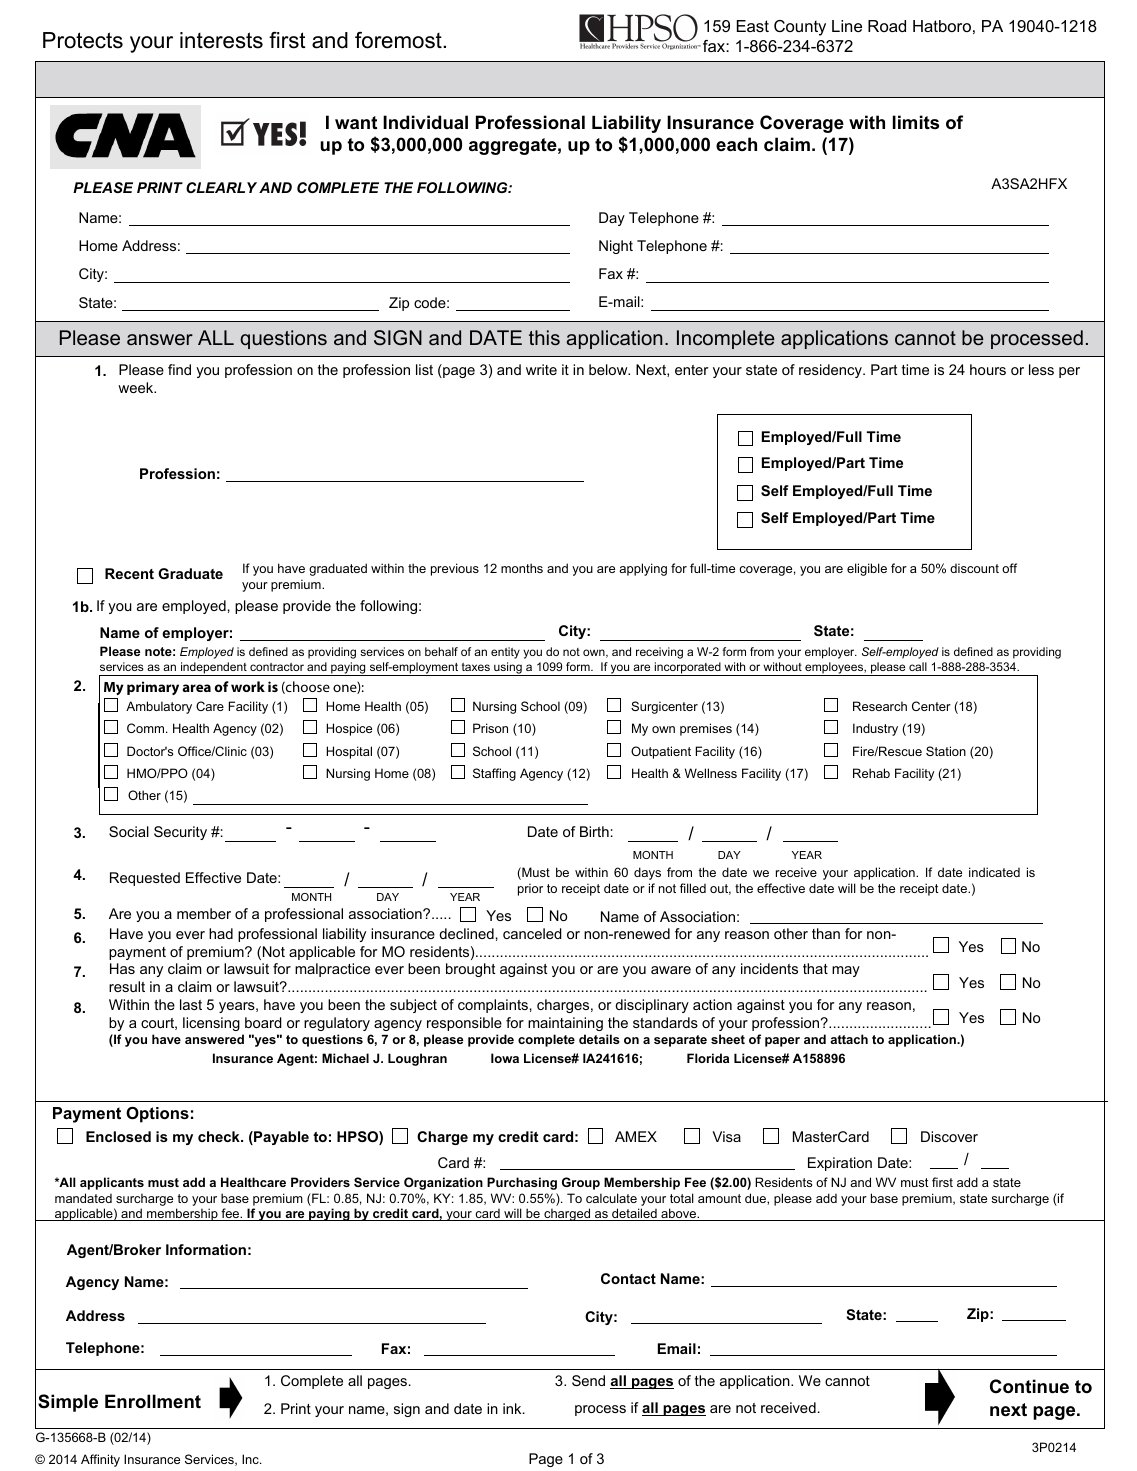 This screenshot has height=1471, width=1137. I want to click on interests, so click(221, 40).
